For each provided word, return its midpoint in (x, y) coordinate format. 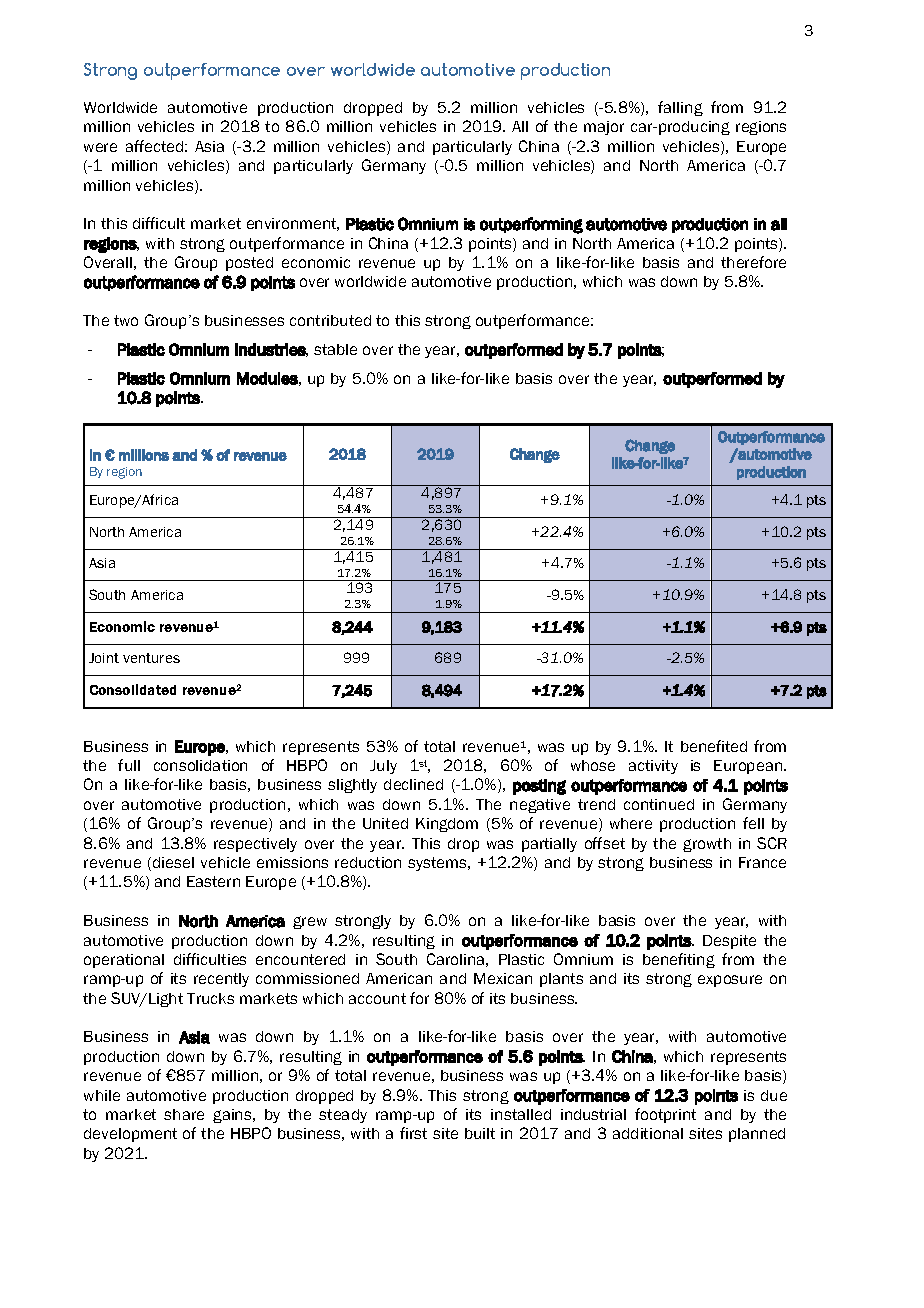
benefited (714, 746)
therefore (753, 262)
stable (335, 349)
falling (680, 108)
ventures (151, 658)
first (413, 1133)
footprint (665, 1115)
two (126, 320)
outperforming (531, 225)
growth (707, 845)
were (100, 147)
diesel (173, 862)
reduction (368, 862)
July (383, 767)
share (184, 1114)
